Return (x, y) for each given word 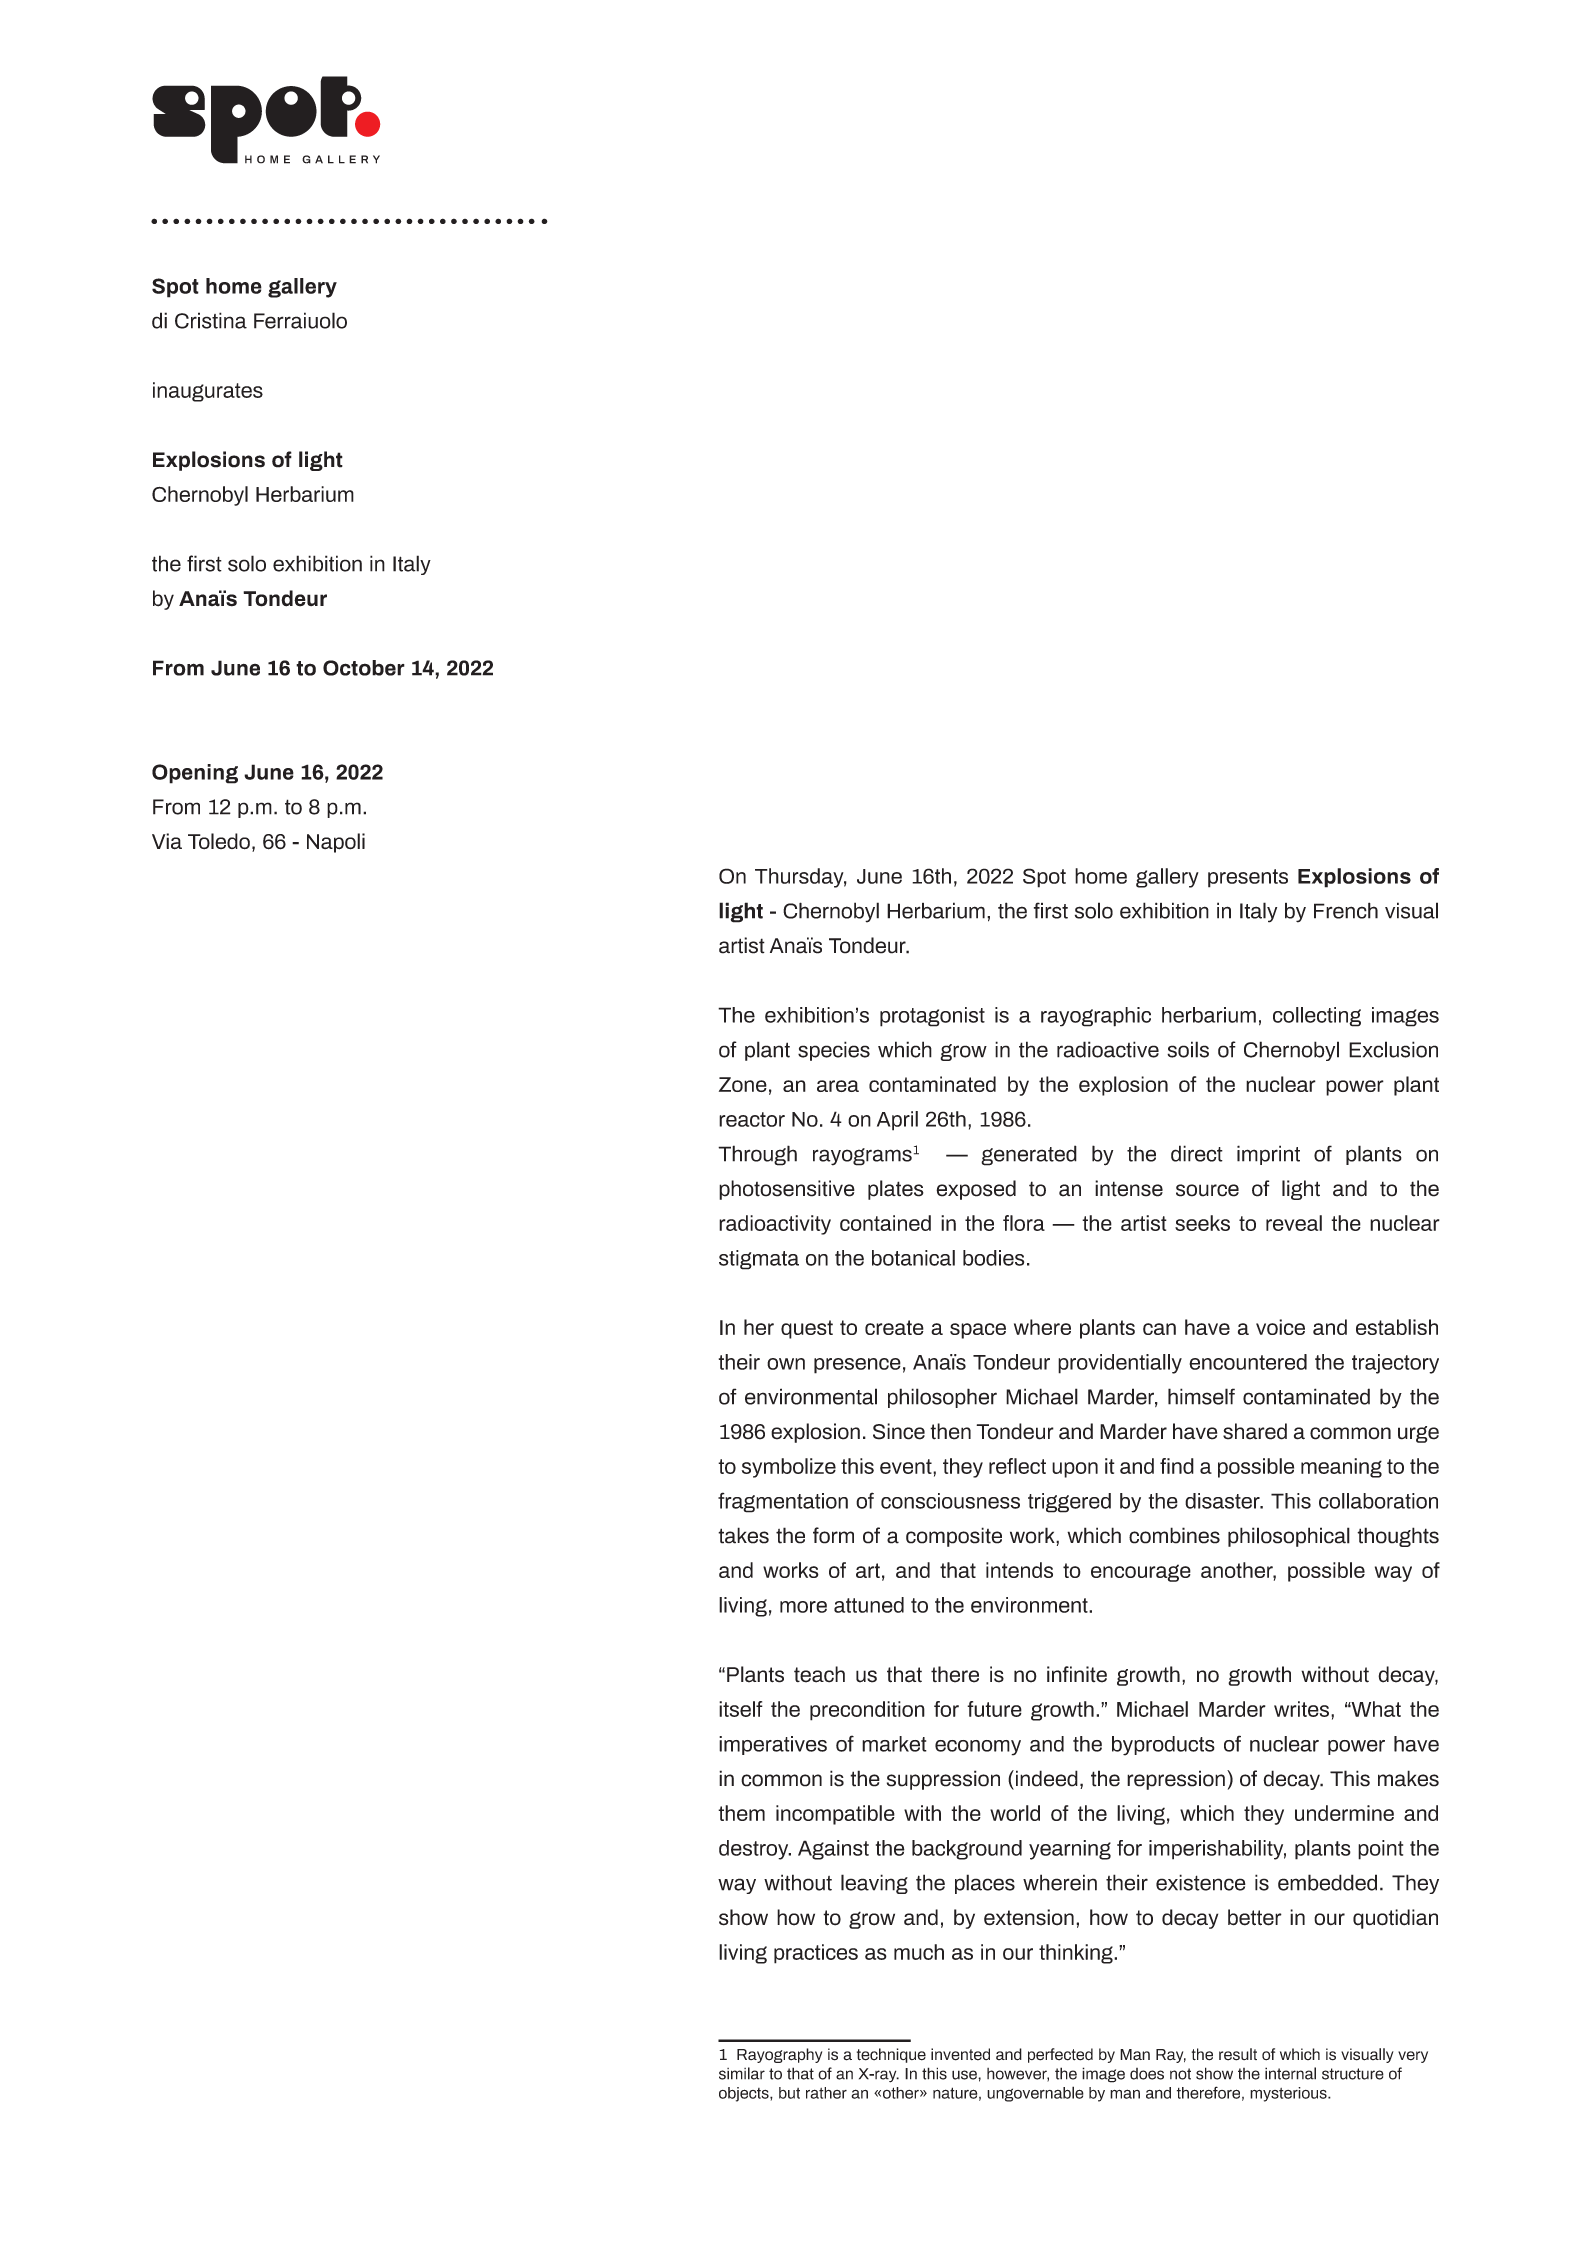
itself (741, 1709)
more (803, 1607)
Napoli (336, 843)
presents (1248, 878)
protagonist (932, 1017)
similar (742, 2073)
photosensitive (787, 1190)
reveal (1294, 1223)
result (1238, 2054)
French (1346, 910)
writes (1301, 1709)
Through (757, 1155)
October (364, 668)
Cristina (211, 320)
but (789, 2093)
